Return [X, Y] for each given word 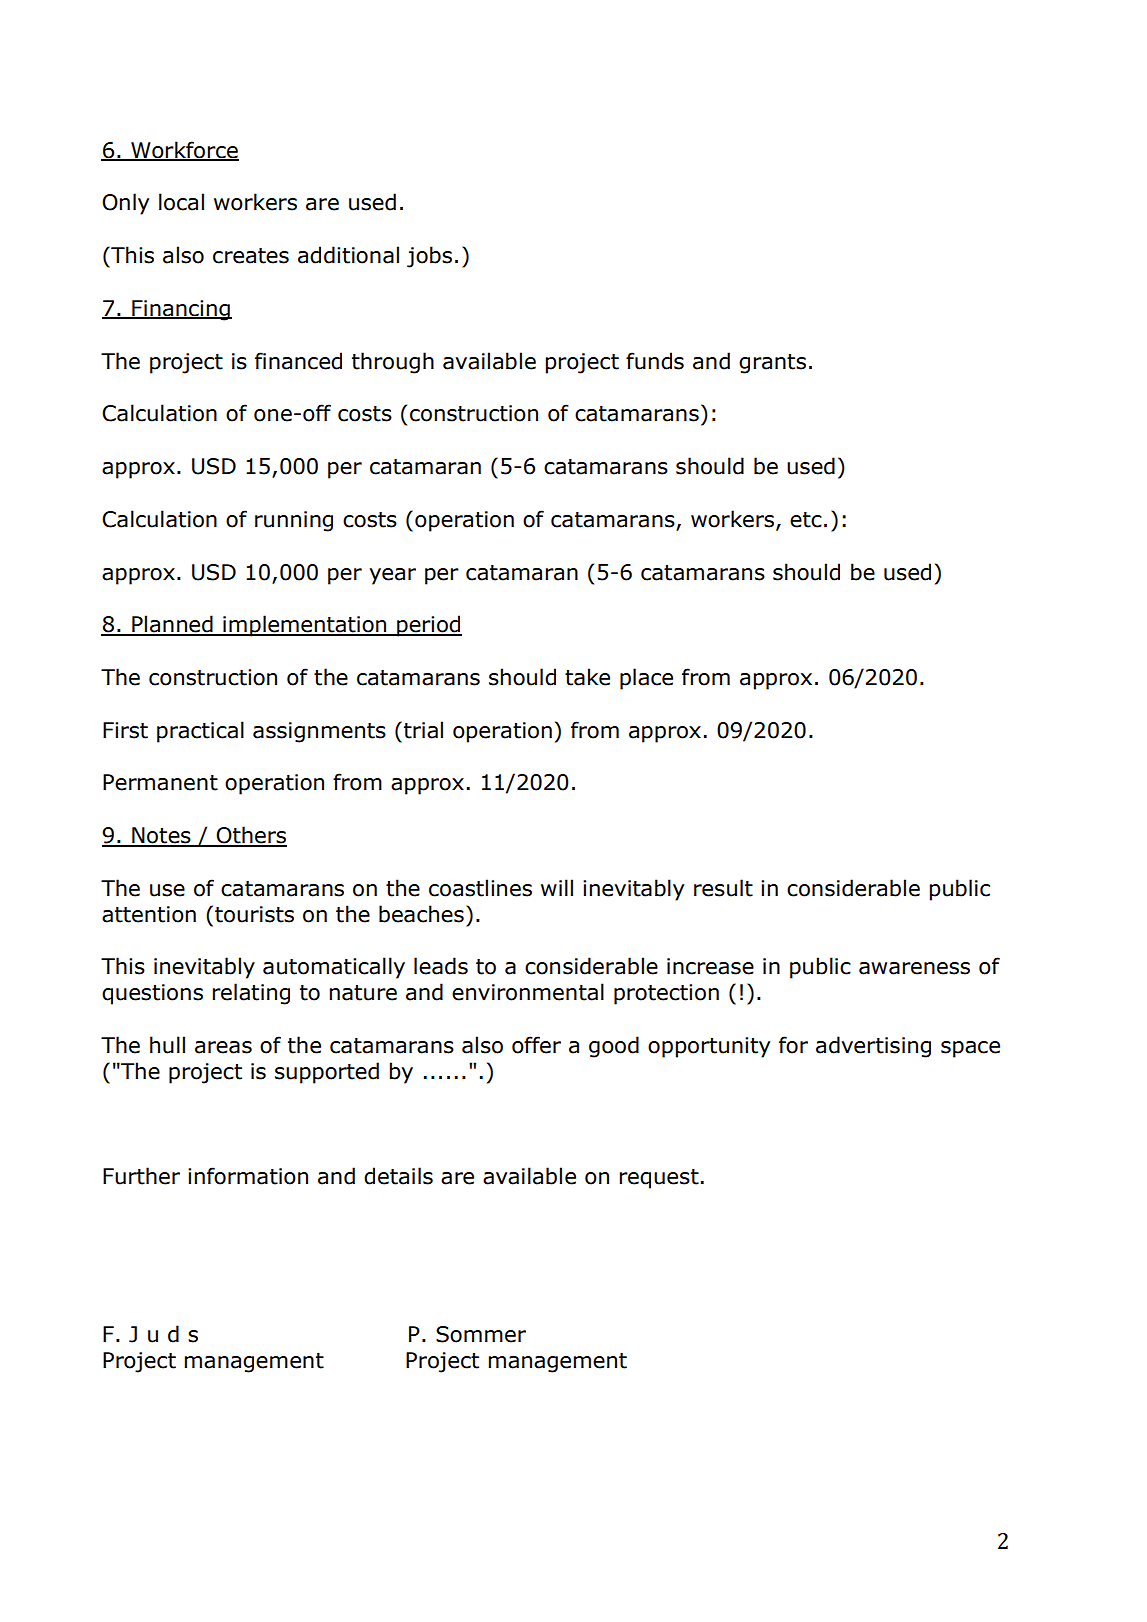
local [181, 202]
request [659, 1179]
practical [200, 732]
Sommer [481, 1334]
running [294, 521]
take [587, 677]
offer [536, 1045]
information [248, 1176]
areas [223, 1047]
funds [655, 361]
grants [772, 364]
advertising [873, 1047]
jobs [429, 257]
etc [806, 520]
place [646, 679]
